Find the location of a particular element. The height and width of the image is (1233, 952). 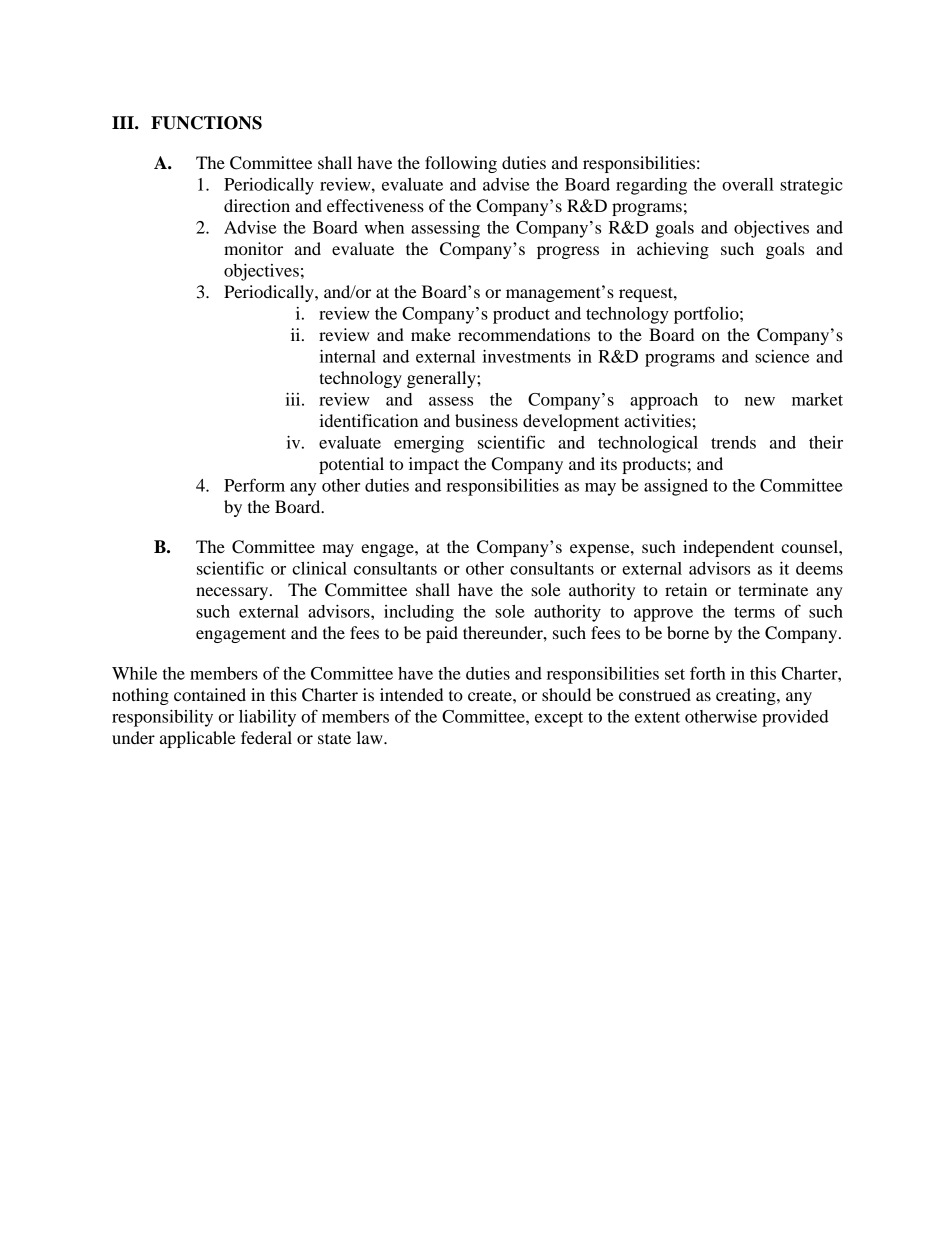

overall is located at coordinates (748, 184).
